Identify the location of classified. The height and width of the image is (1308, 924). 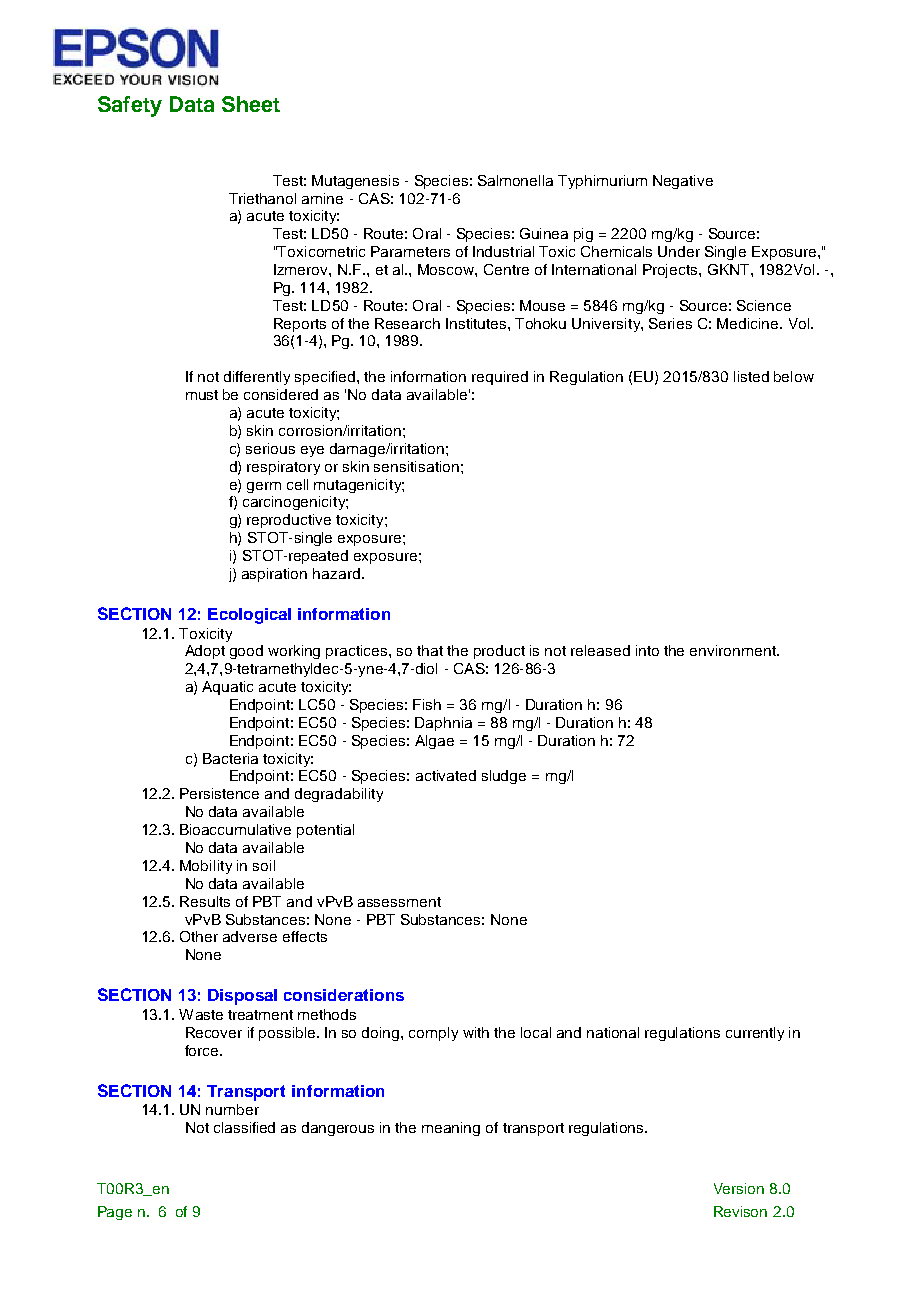
(244, 1127).
